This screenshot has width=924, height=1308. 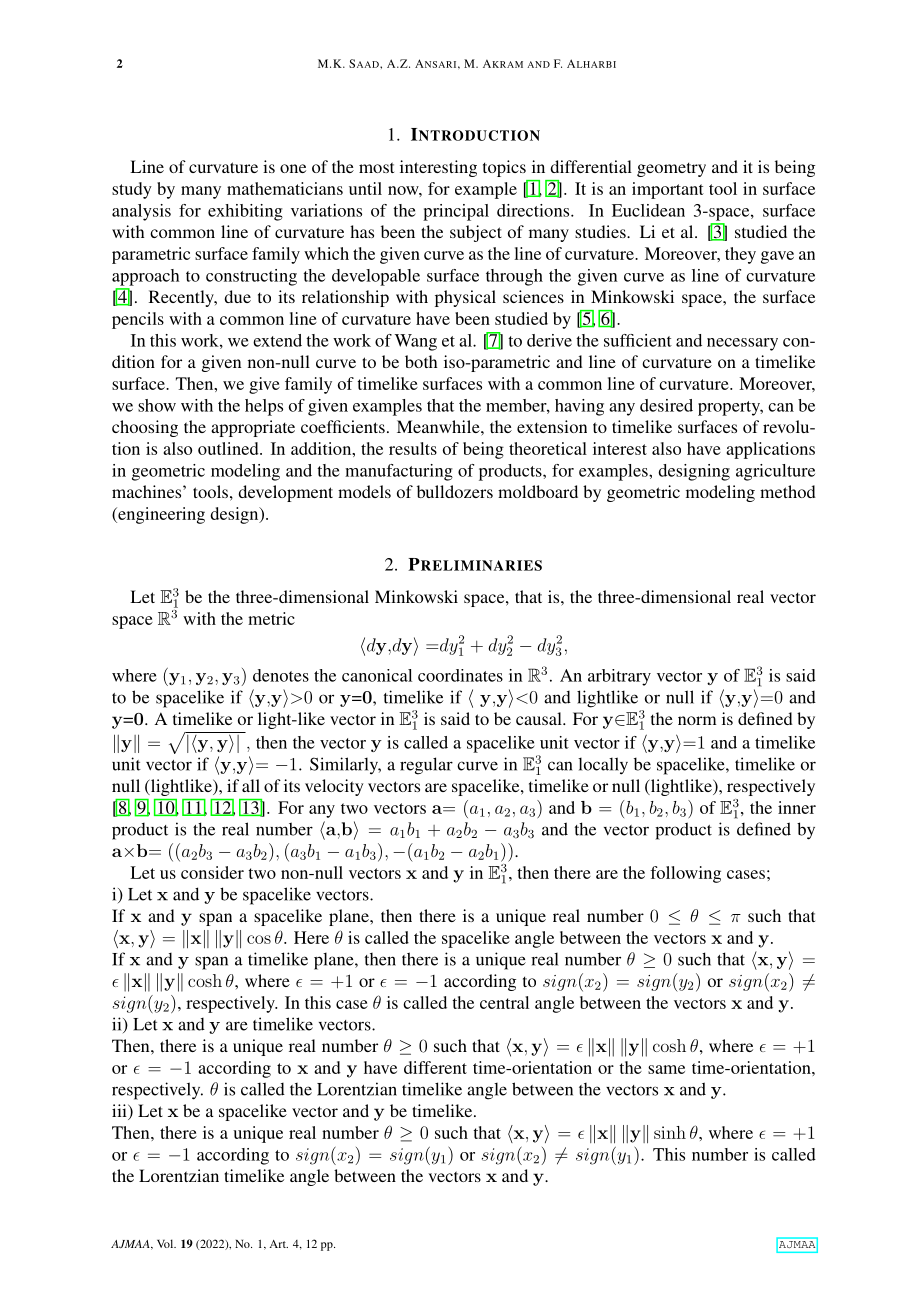 I want to click on engineering, so click(x=160, y=515).
